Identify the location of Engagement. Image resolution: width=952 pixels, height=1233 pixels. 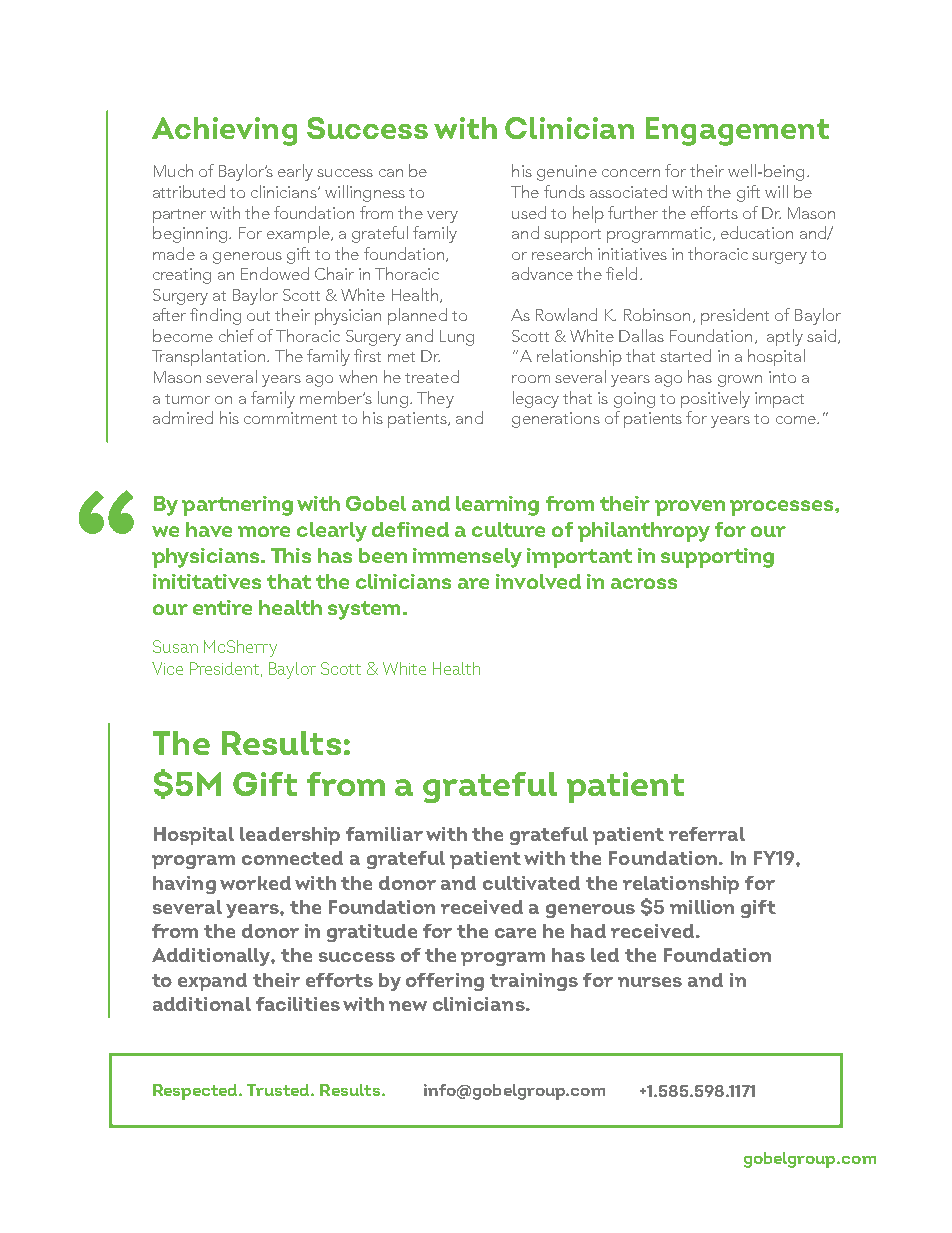
(737, 131).
